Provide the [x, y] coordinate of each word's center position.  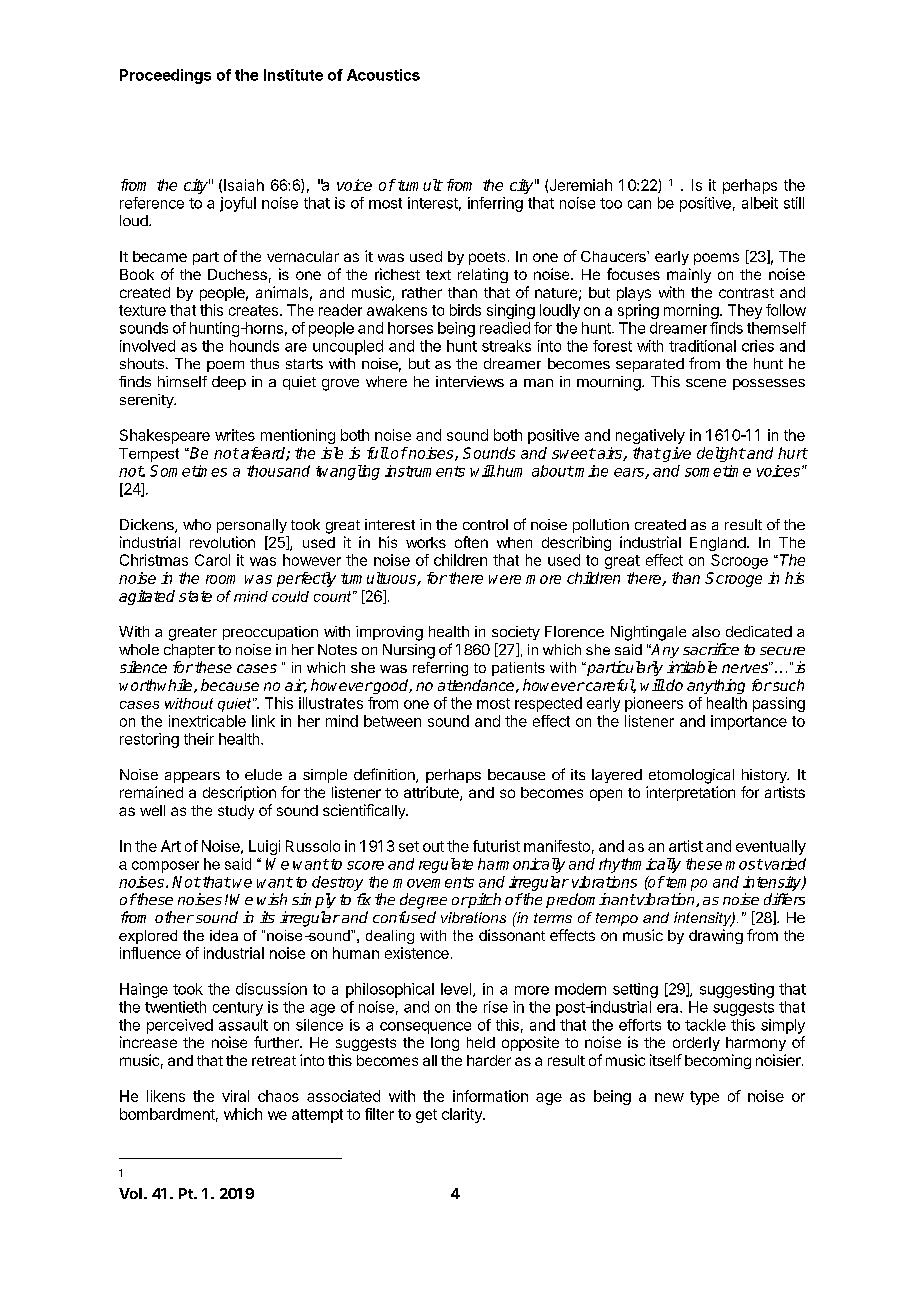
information [490, 1096]
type [704, 1098]
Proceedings [165, 76]
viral [235, 1096]
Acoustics [383, 75]
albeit [760, 203]
